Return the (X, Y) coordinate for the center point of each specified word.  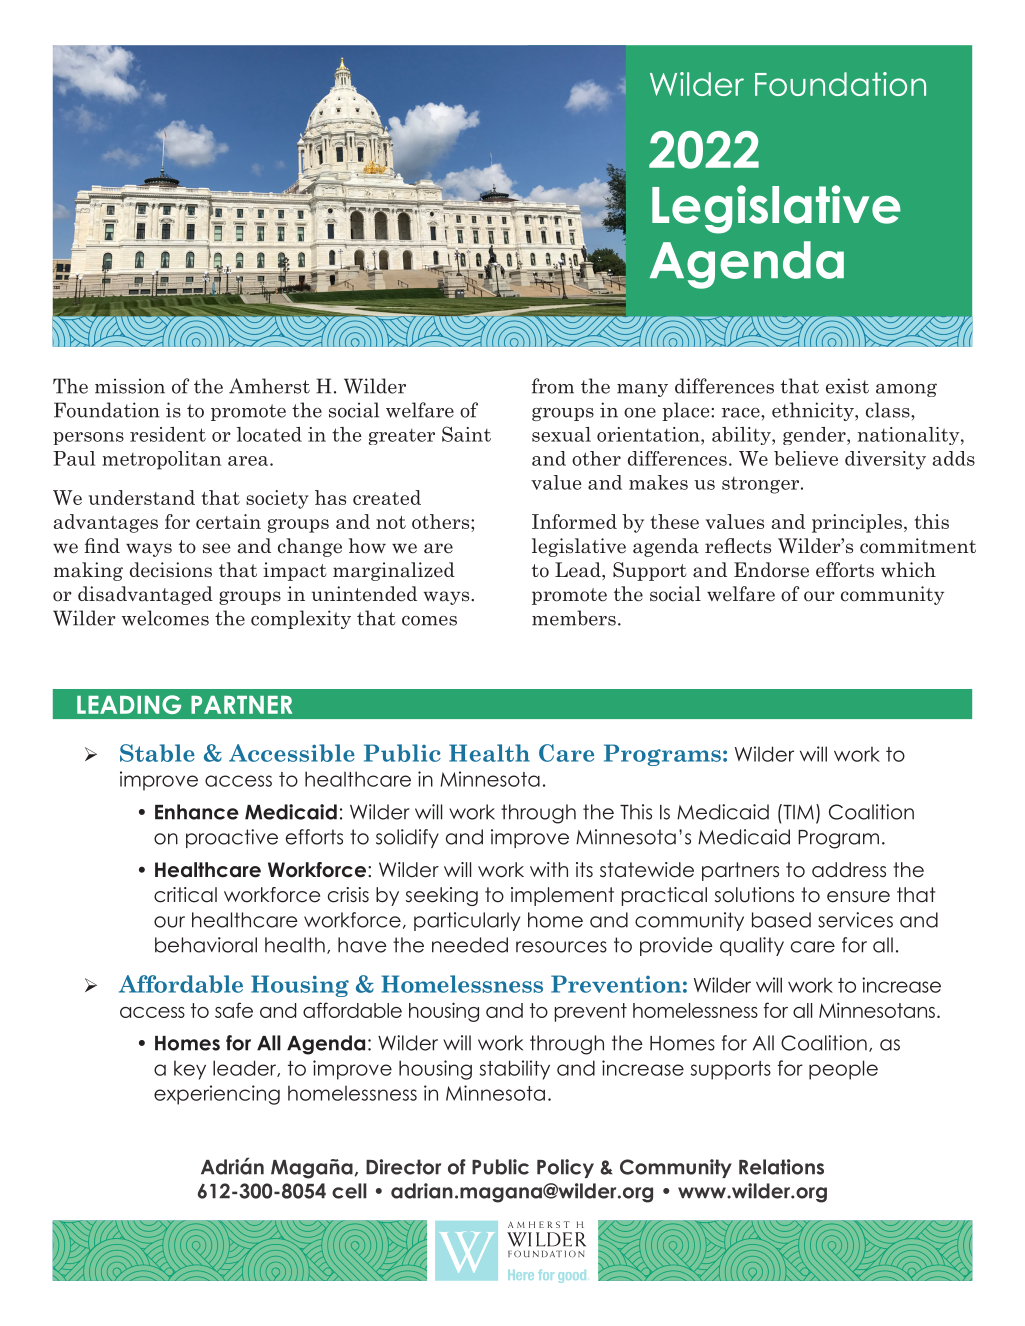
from (553, 386)
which (908, 570)
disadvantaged (145, 595)
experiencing (217, 1095)
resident (168, 434)
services (855, 920)
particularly (467, 921)
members (574, 618)
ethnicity (814, 411)
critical (185, 895)
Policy (565, 1168)
